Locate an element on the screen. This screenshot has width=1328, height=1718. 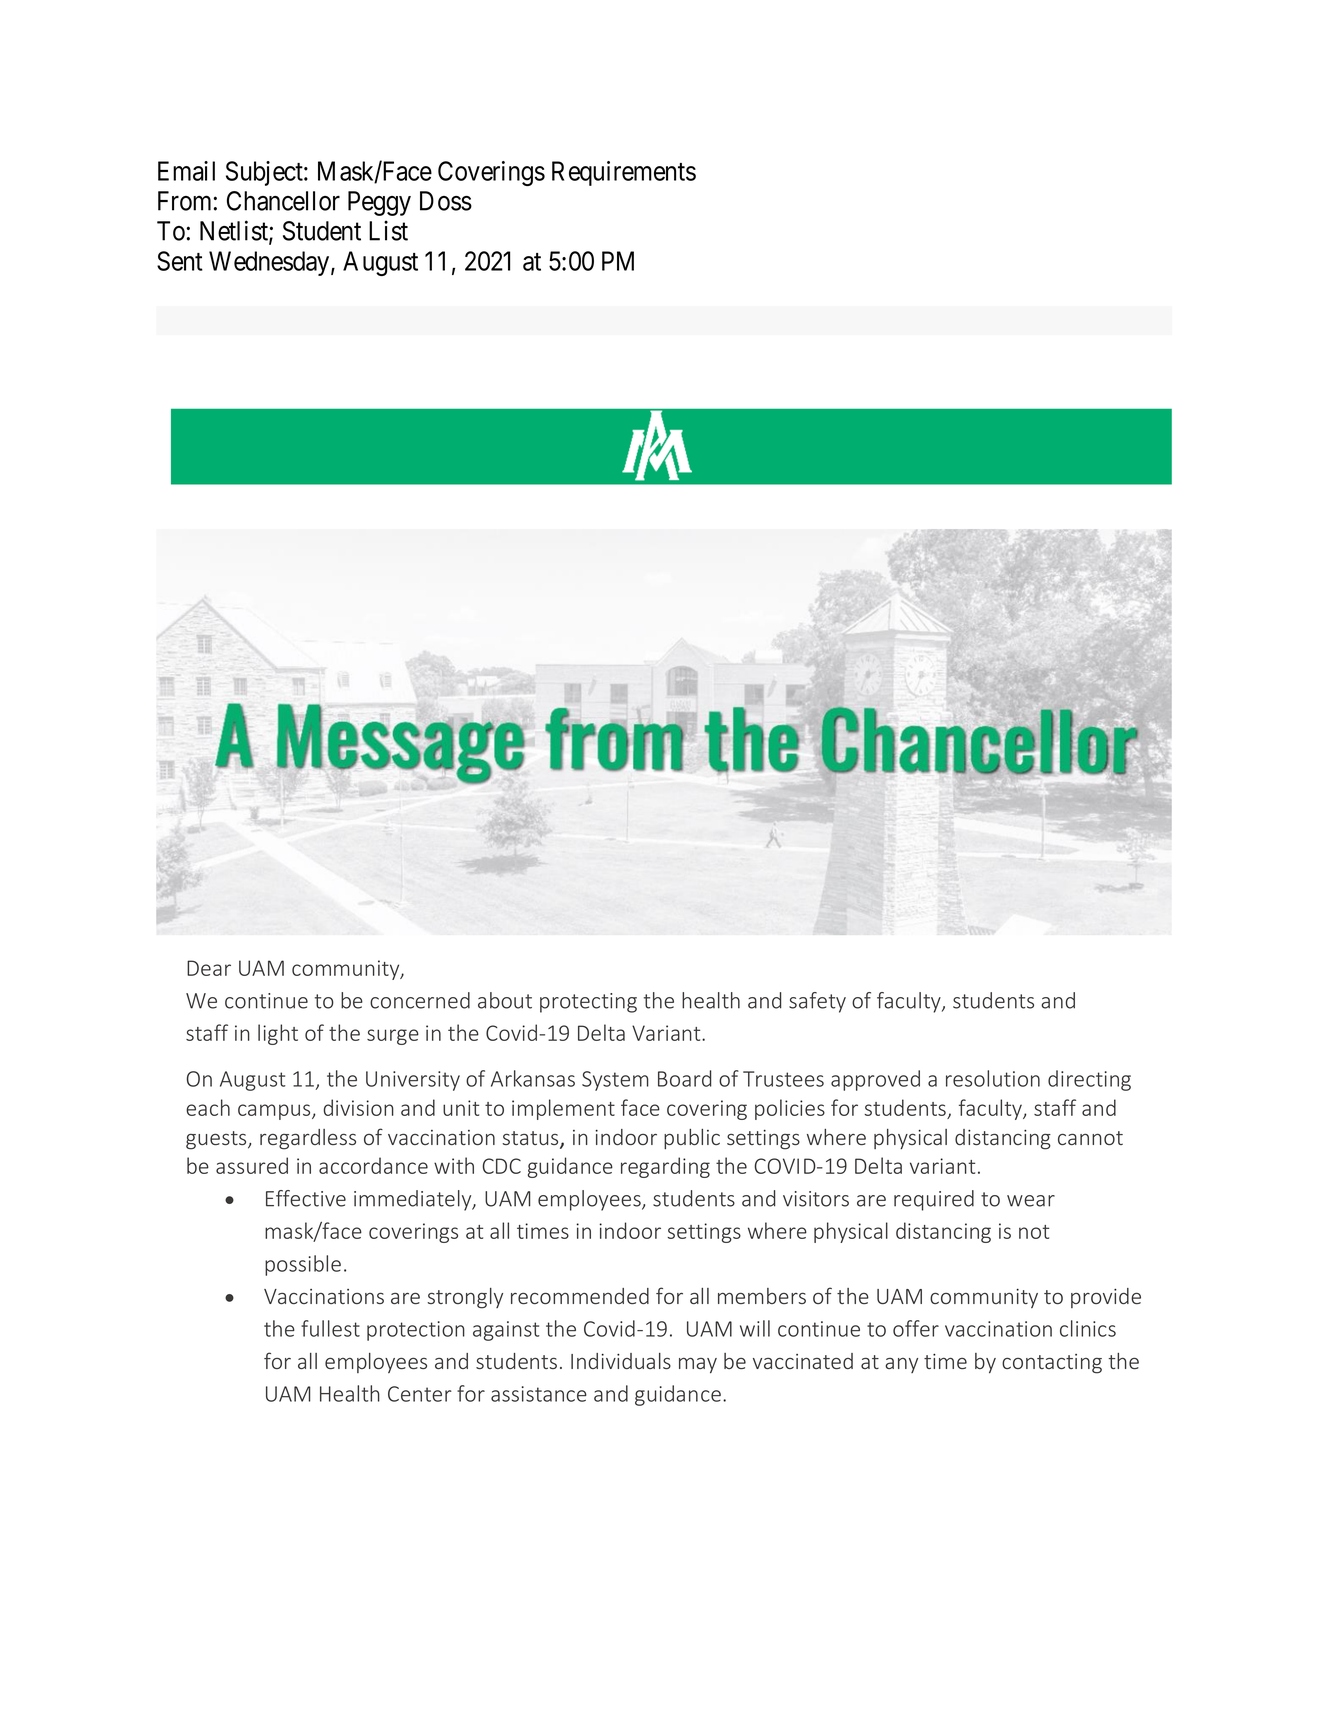
Dear is located at coordinates (209, 968).
